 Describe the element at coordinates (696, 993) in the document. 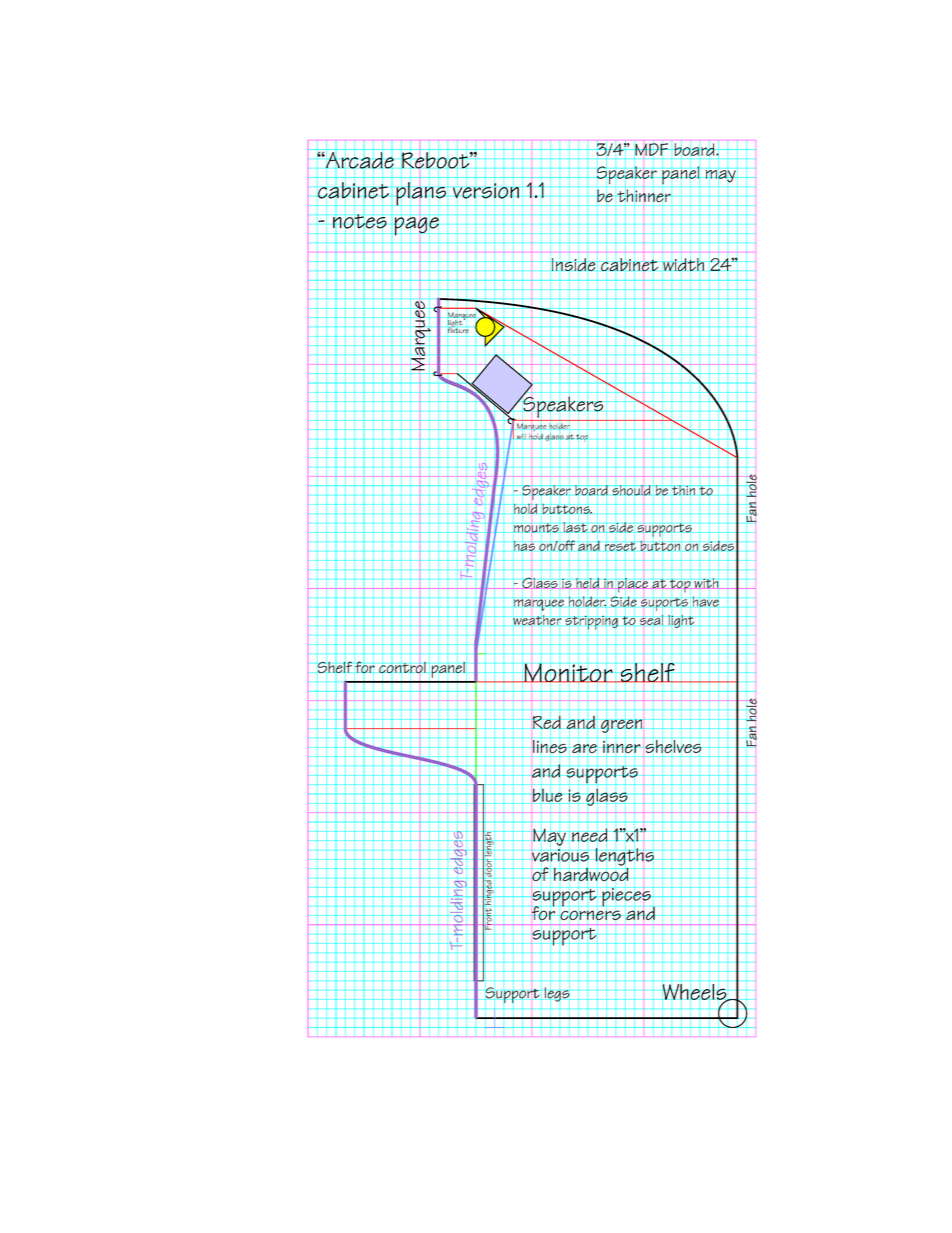

I see `Wheels` at that location.
